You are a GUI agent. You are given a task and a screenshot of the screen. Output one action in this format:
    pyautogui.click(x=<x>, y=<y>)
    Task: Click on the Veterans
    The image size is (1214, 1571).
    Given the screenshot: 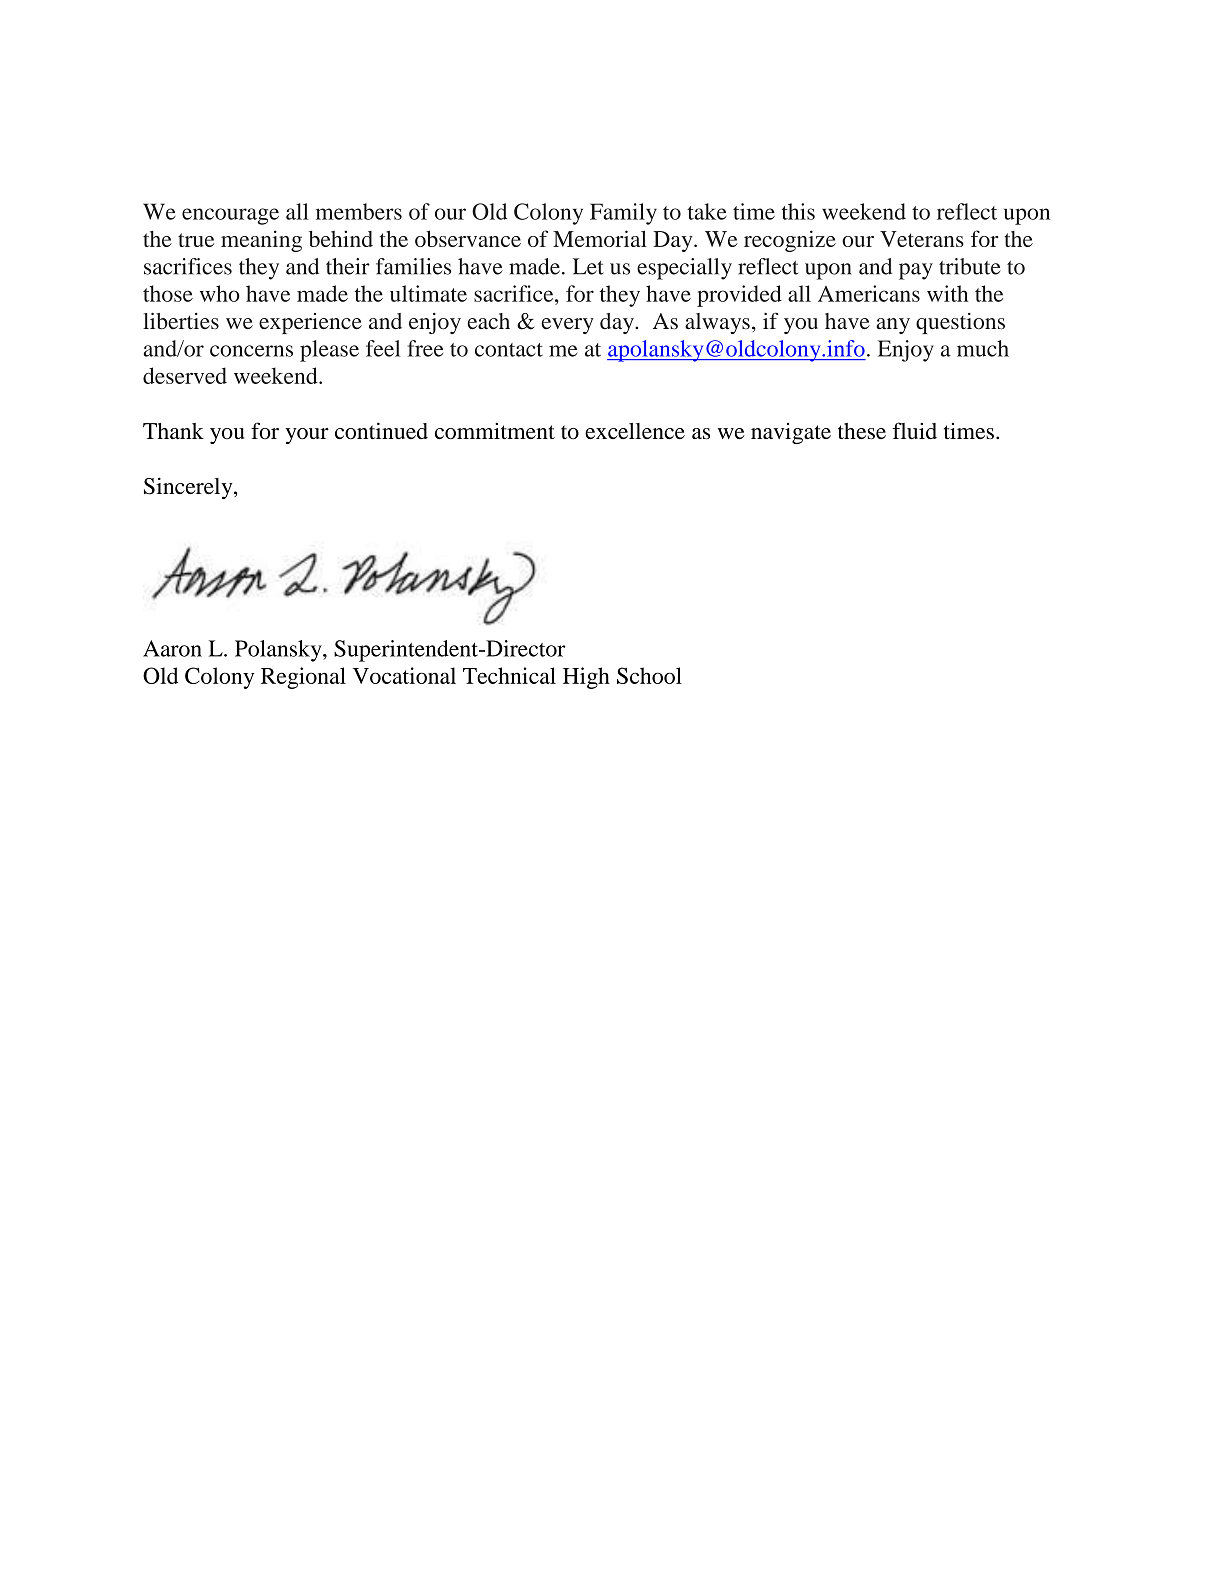 What is the action you would take?
    pyautogui.click(x=922, y=239)
